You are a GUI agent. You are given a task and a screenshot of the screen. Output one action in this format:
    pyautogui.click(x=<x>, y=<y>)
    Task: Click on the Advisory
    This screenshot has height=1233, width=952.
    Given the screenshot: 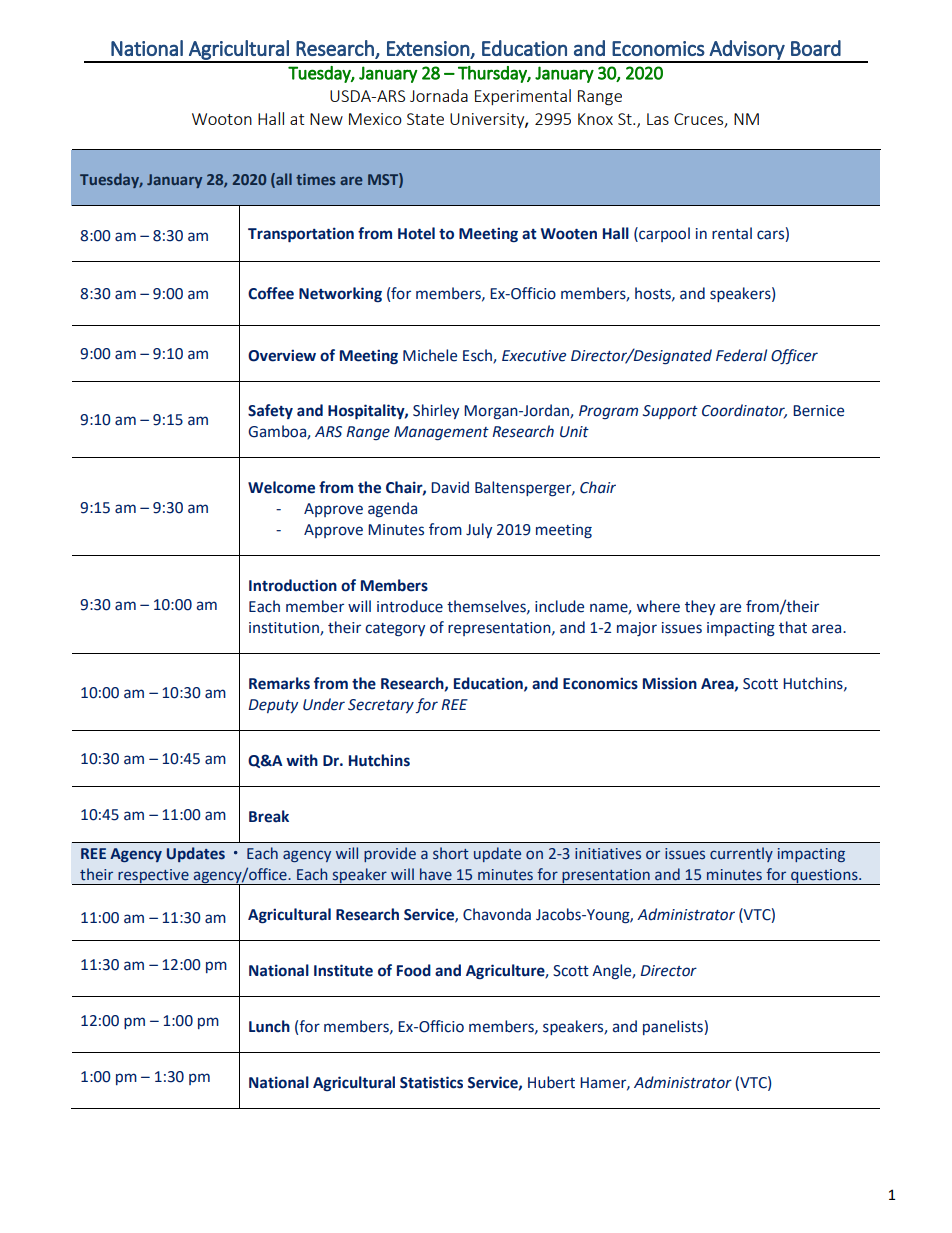 What is the action you would take?
    pyautogui.click(x=747, y=51)
